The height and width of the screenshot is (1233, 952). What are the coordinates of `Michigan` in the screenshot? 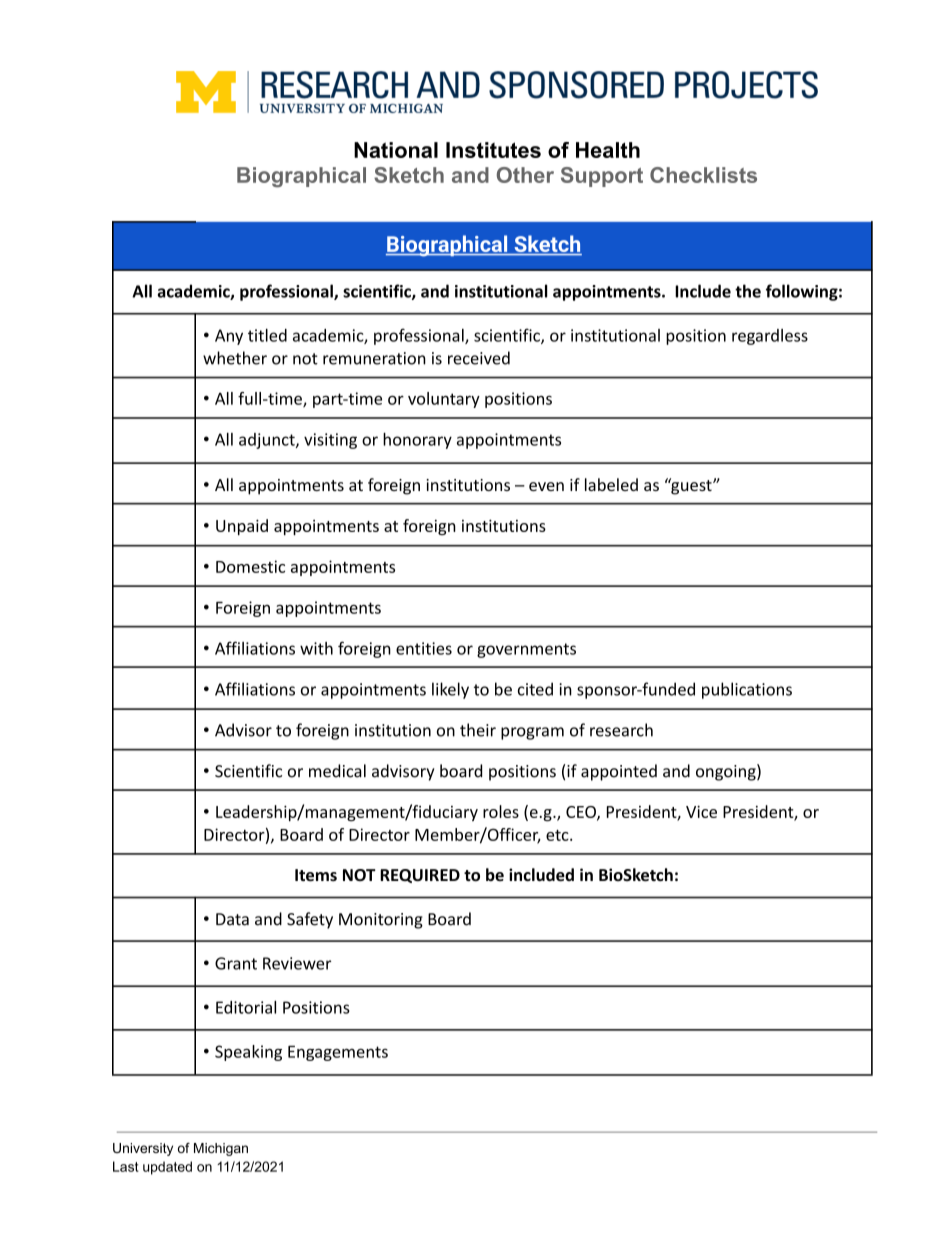 It's located at (221, 1149).
